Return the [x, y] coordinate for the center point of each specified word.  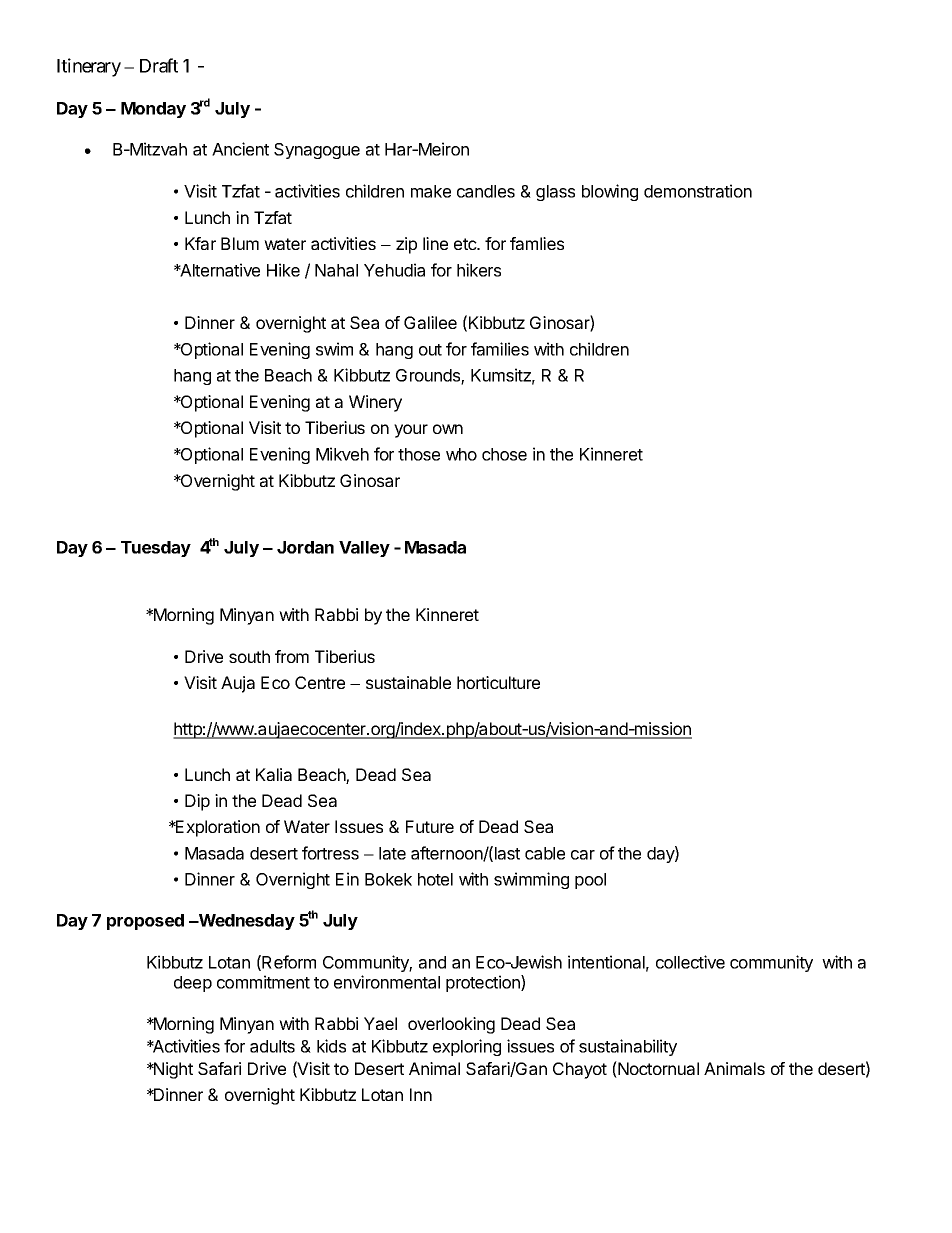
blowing [610, 192]
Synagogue [317, 151]
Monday [153, 110]
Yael [380, 1023]
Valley [364, 549]
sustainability [628, 1047]
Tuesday [156, 549]
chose [504, 454]
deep [193, 984]
